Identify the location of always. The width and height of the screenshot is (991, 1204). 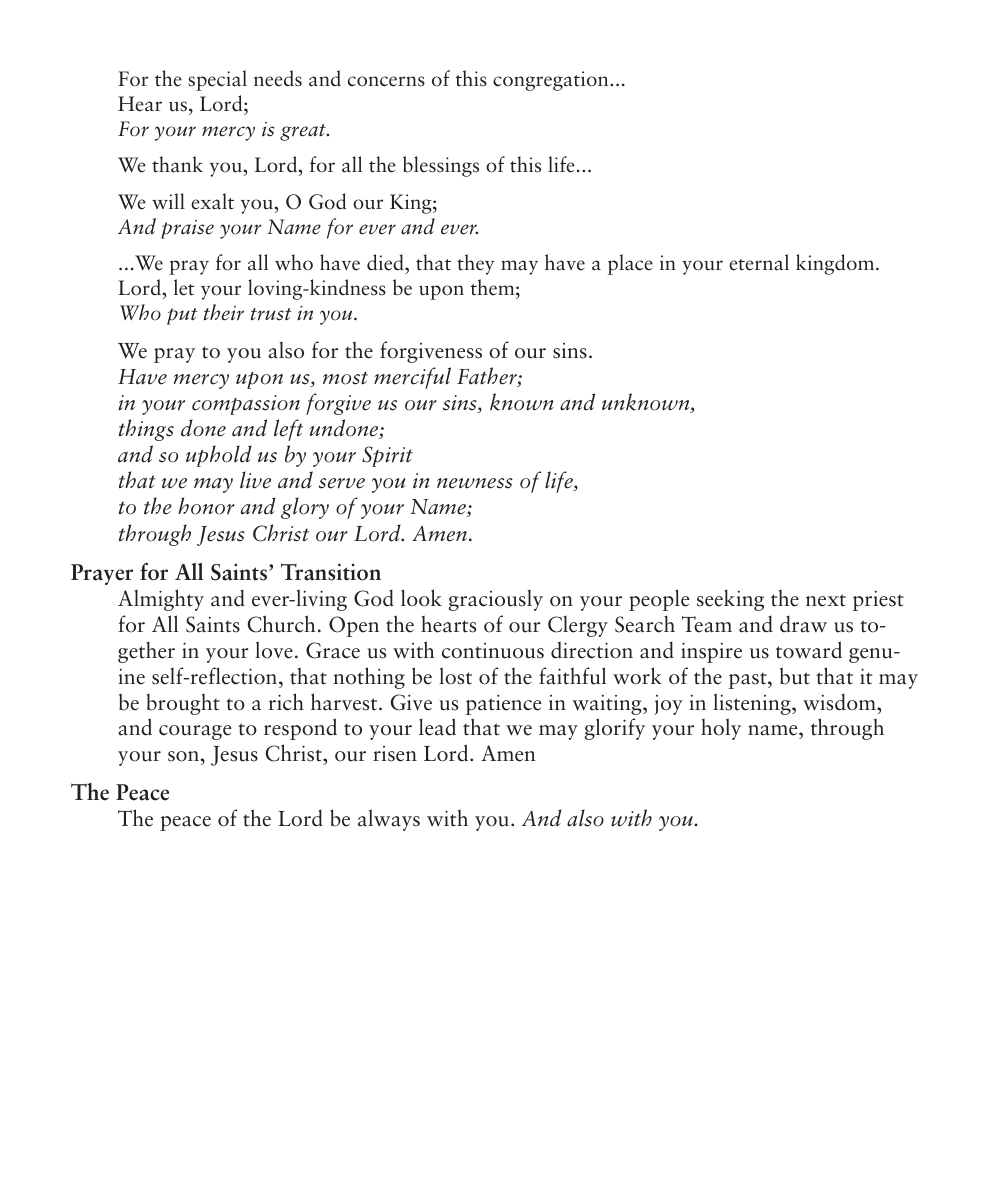
(389, 820).
